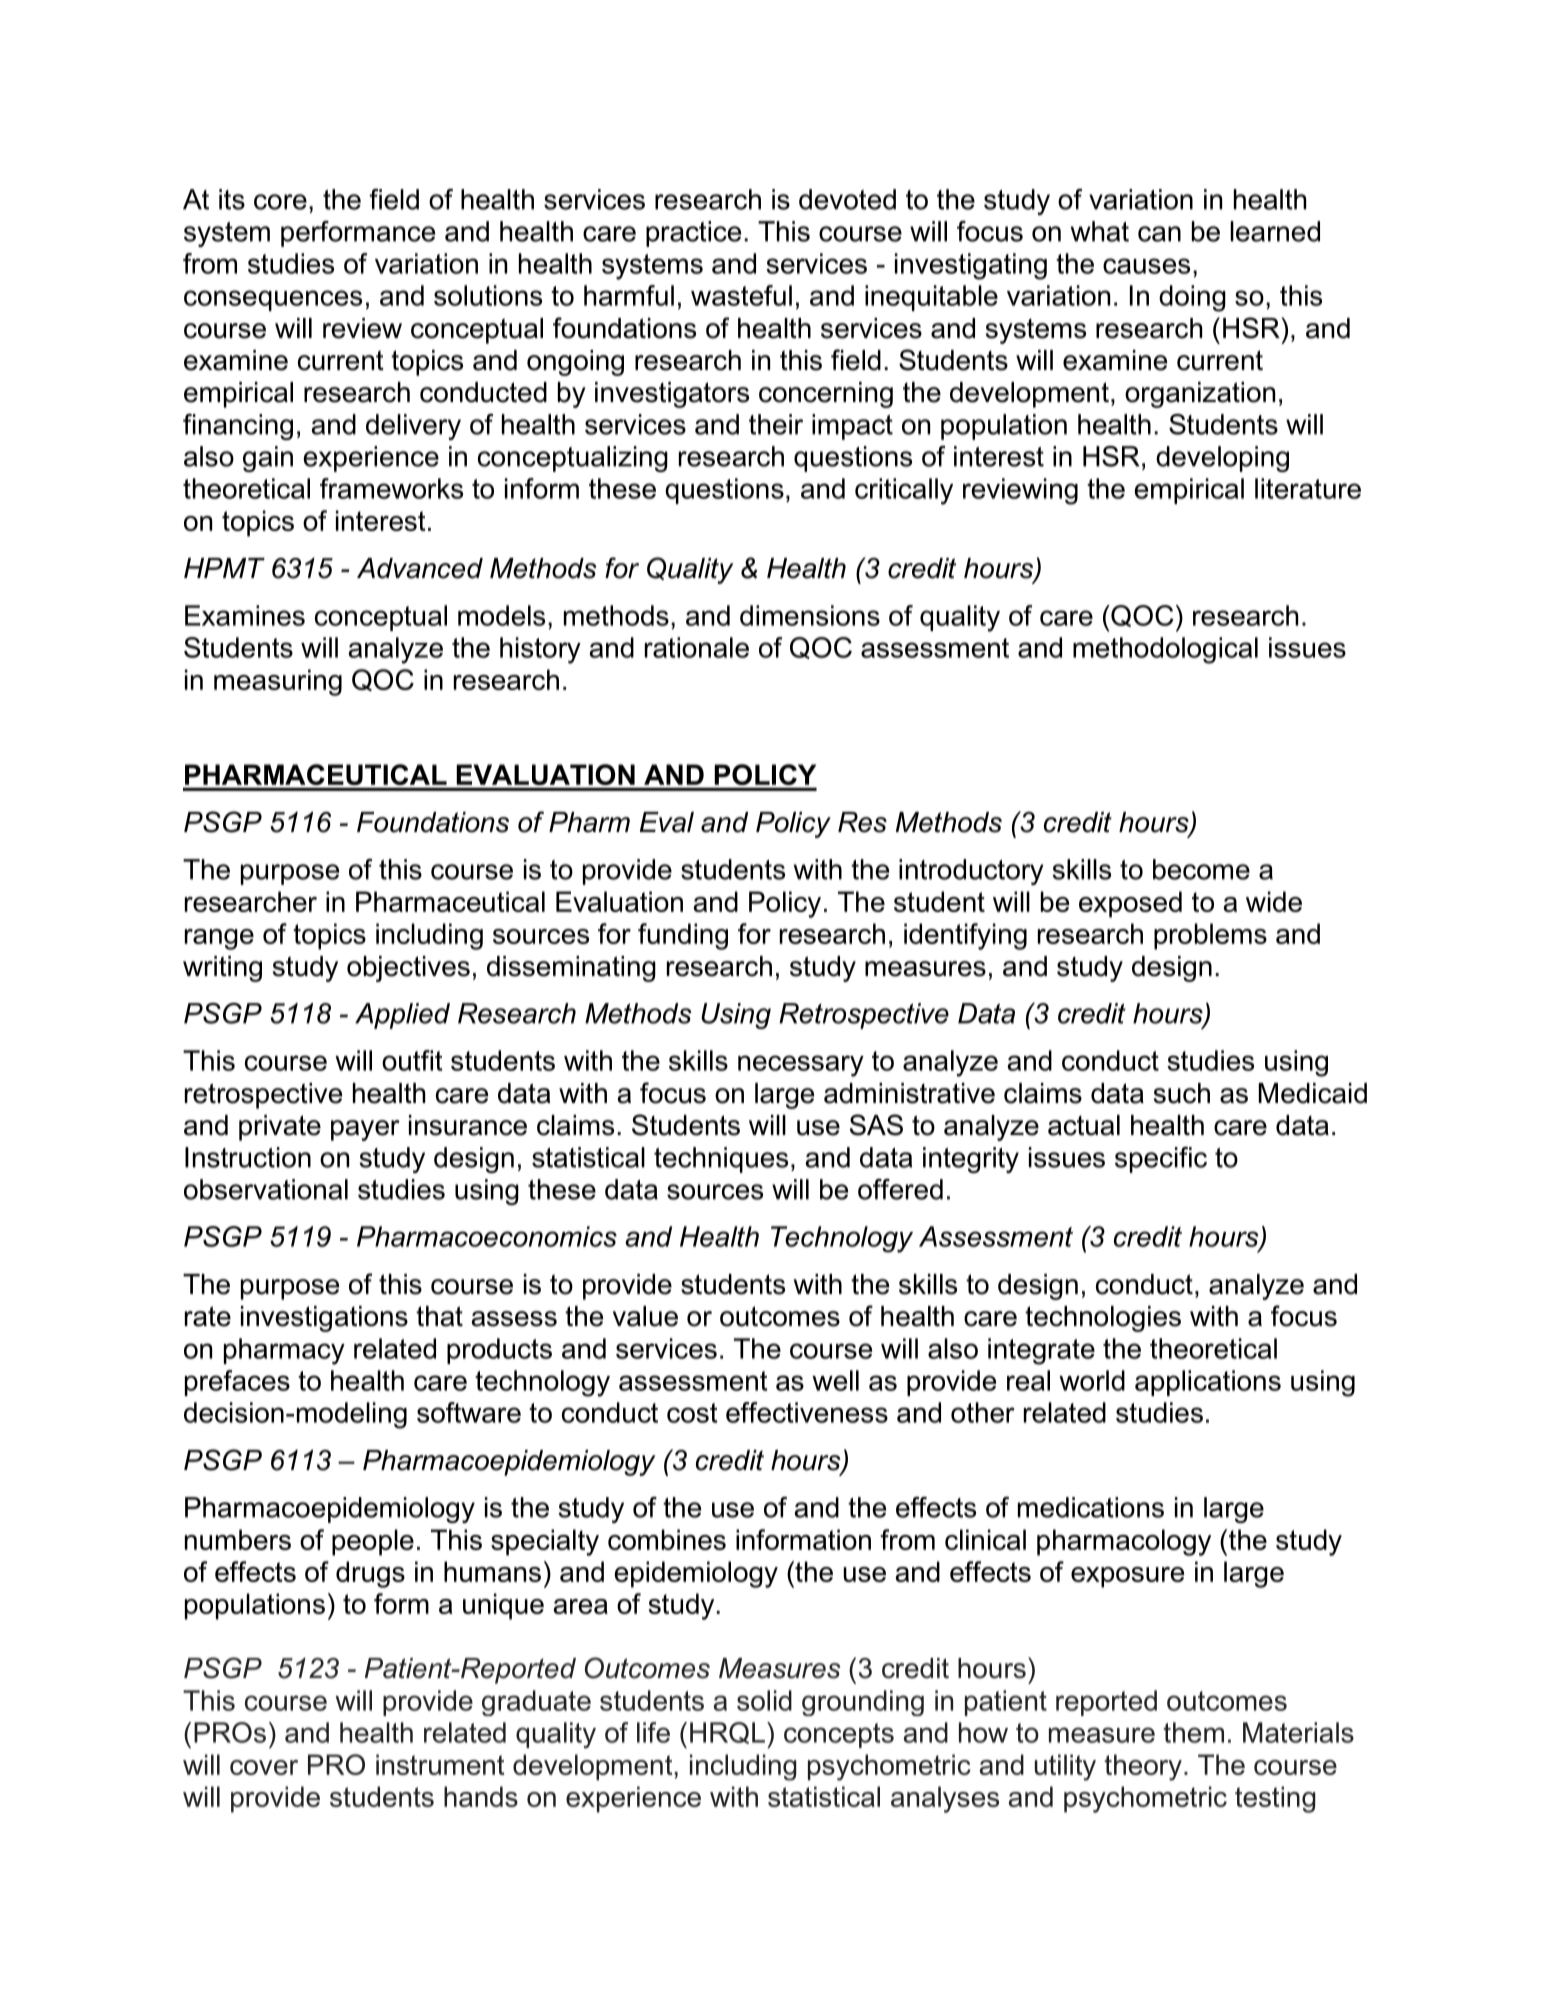 Image resolution: width=1555 pixels, height=2013 pixels. I want to click on them, so click(1193, 1732).
